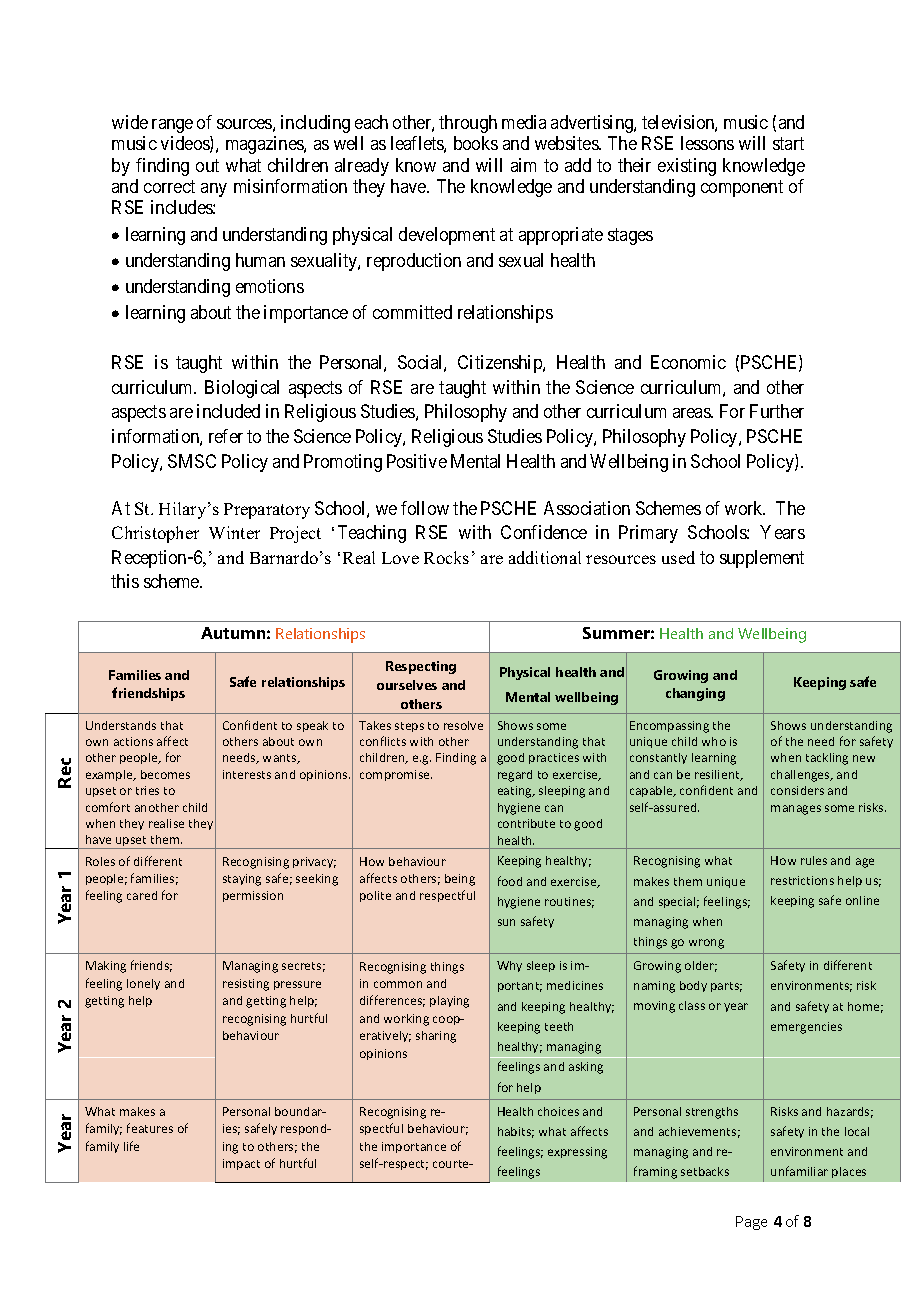  I want to click on included, so click(228, 411).
